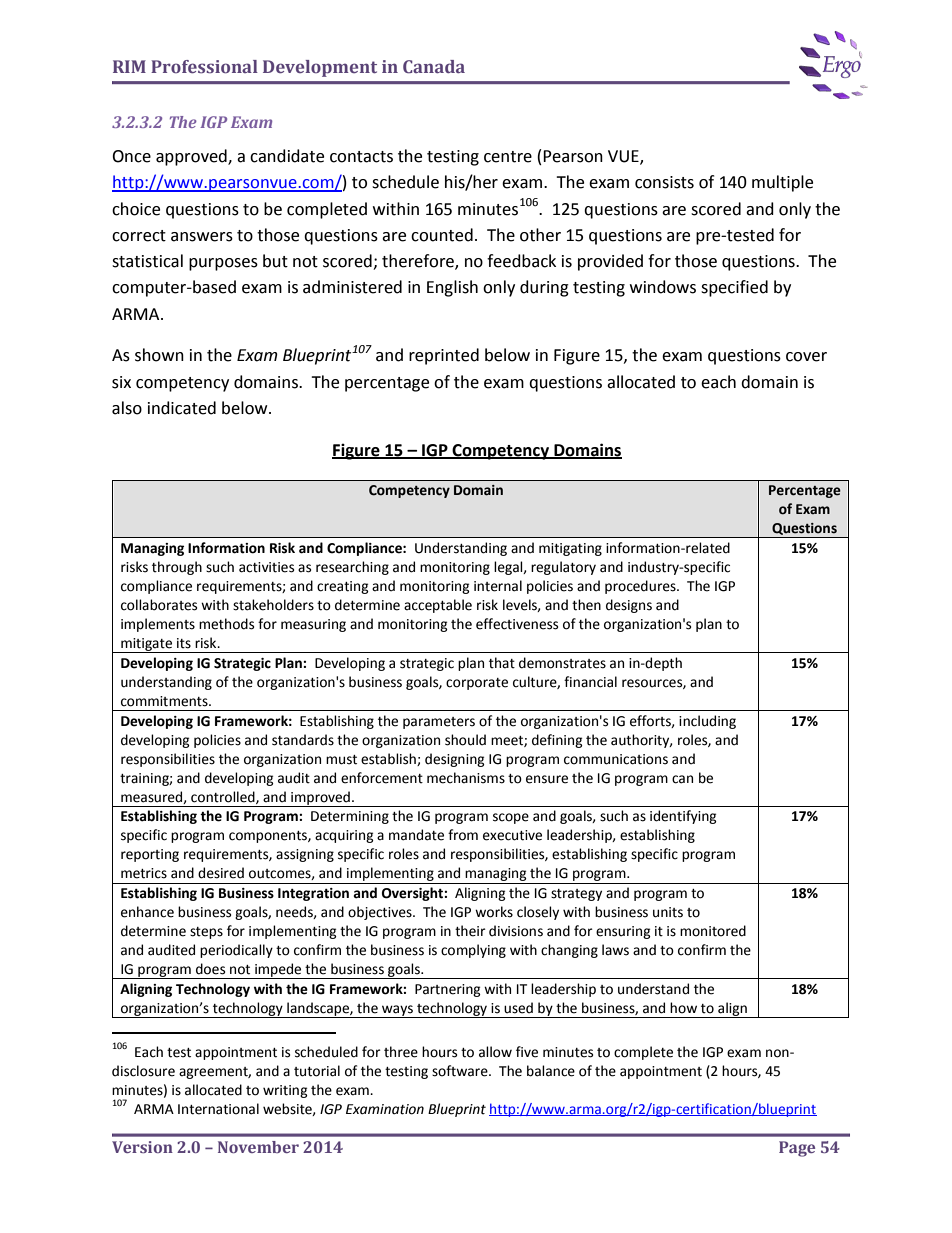 The height and width of the document is (1233, 952). I want to click on procedures, so click(641, 587).
